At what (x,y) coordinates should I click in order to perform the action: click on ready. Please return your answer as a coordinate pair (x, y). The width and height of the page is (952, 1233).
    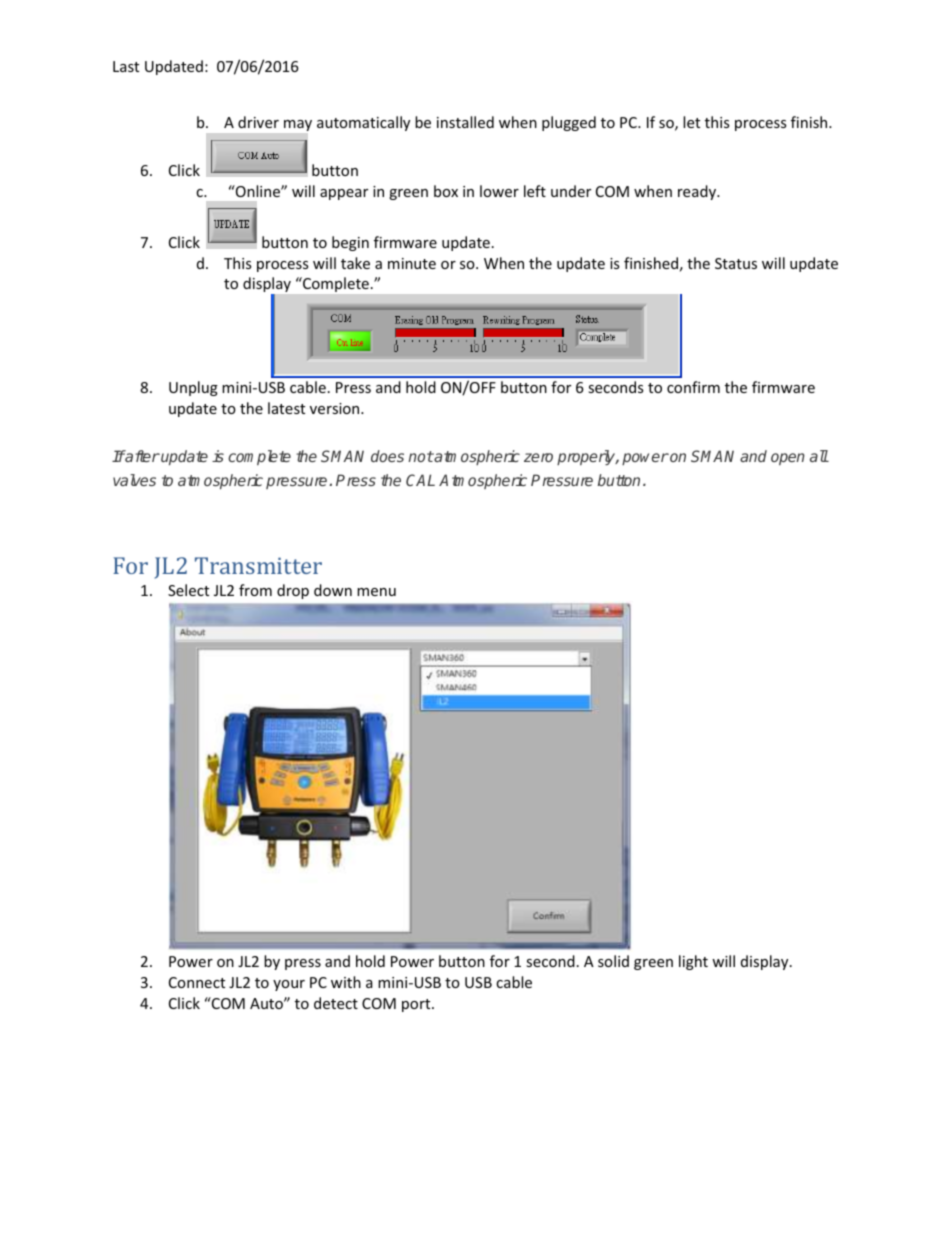
    Looking at the image, I should click on (698, 192).
